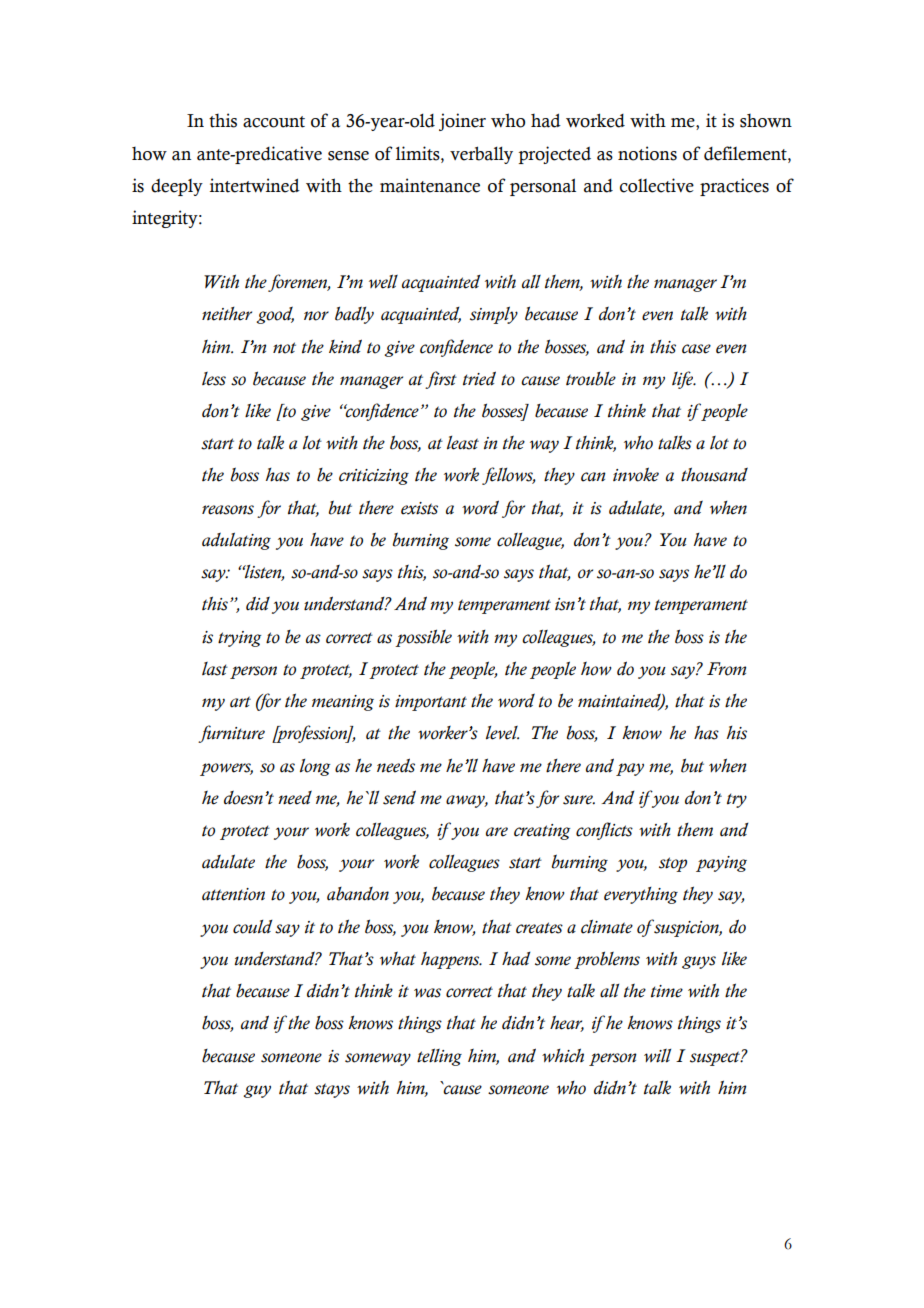 Image resolution: width=924 pixels, height=1308 pixels. I want to click on thousand, so click(714, 474).
